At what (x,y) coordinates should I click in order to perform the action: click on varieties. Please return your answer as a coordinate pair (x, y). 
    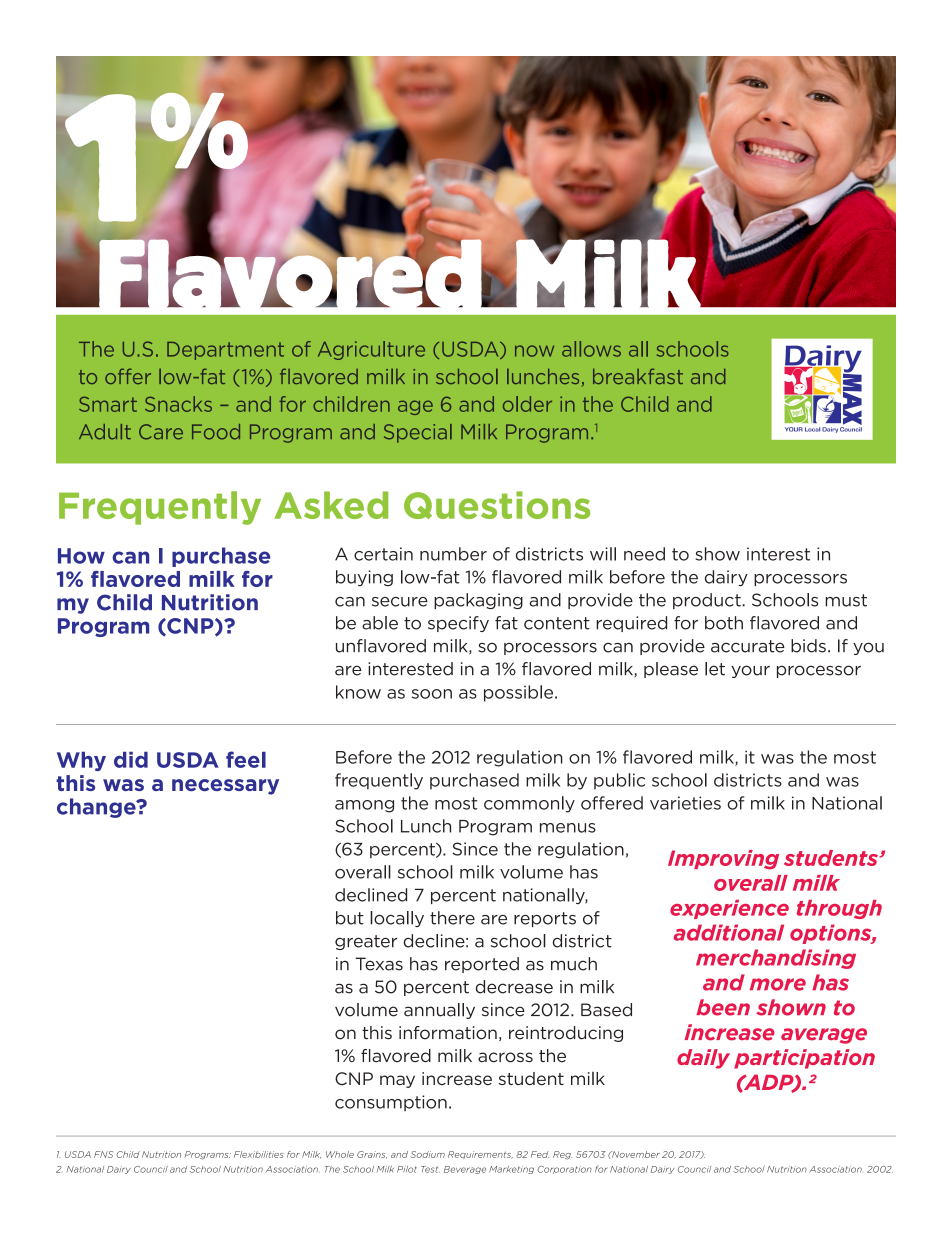
    Looking at the image, I should click on (685, 803).
